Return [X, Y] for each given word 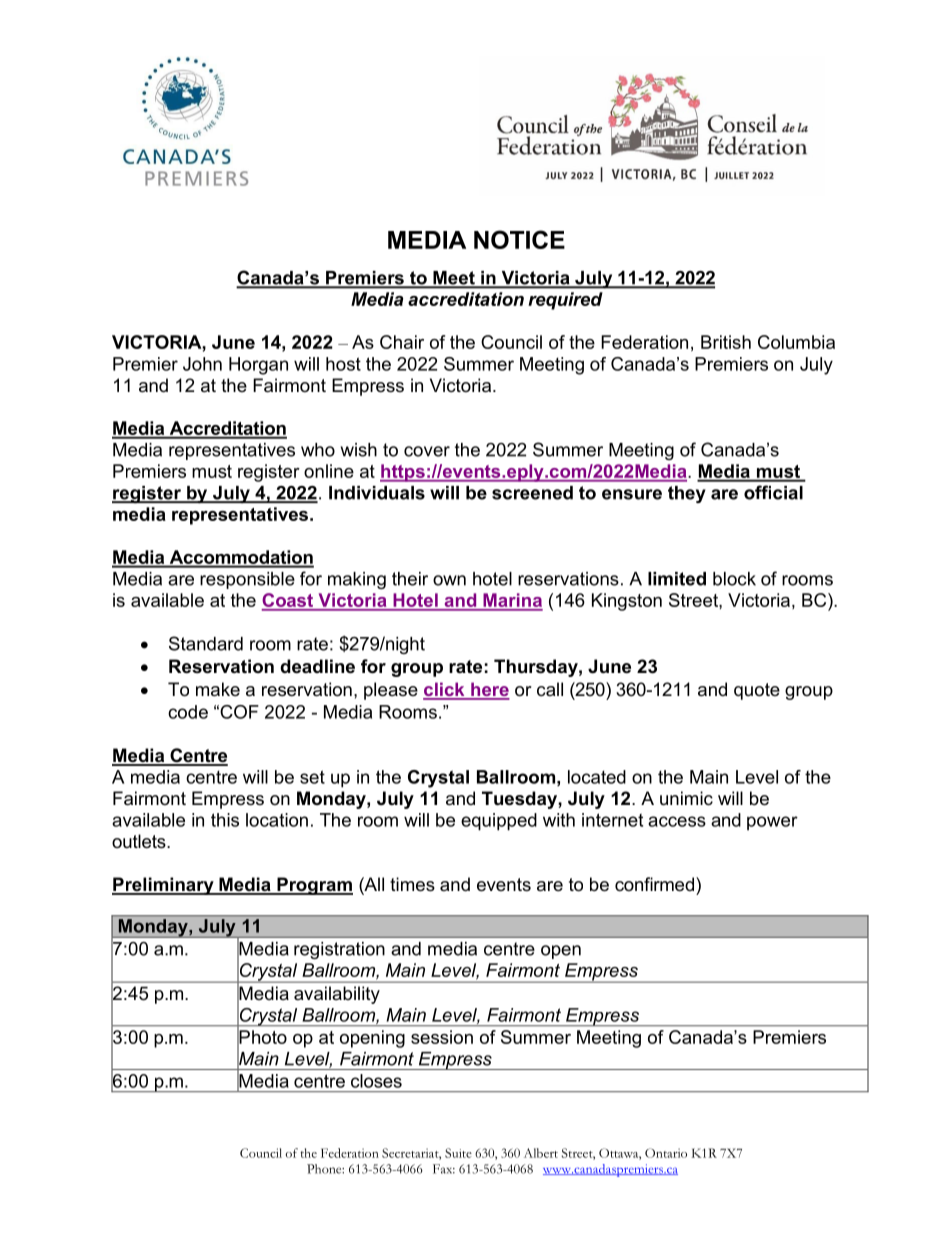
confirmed [654, 884]
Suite [458, 1153]
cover [427, 451]
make [218, 689]
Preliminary [164, 886]
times [412, 884]
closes [376, 1081]
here [489, 690]
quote [757, 691]
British [726, 342]
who [318, 450]
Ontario [666, 1153]
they [687, 494]
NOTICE [519, 239]
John [202, 364]
